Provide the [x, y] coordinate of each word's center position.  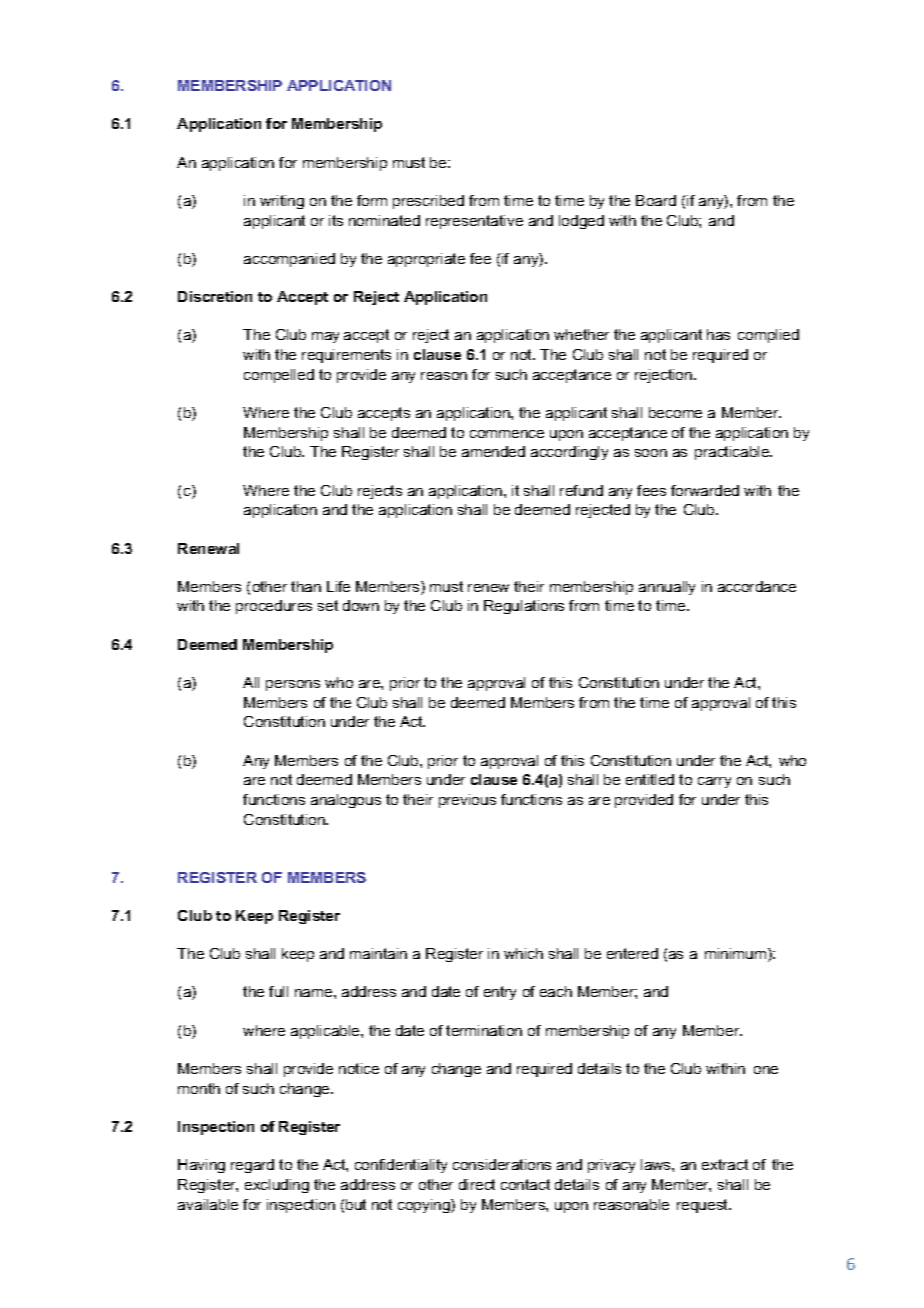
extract [725, 1164]
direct [477, 1184]
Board [656, 200]
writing [282, 202]
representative [474, 222]
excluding [277, 1186]
